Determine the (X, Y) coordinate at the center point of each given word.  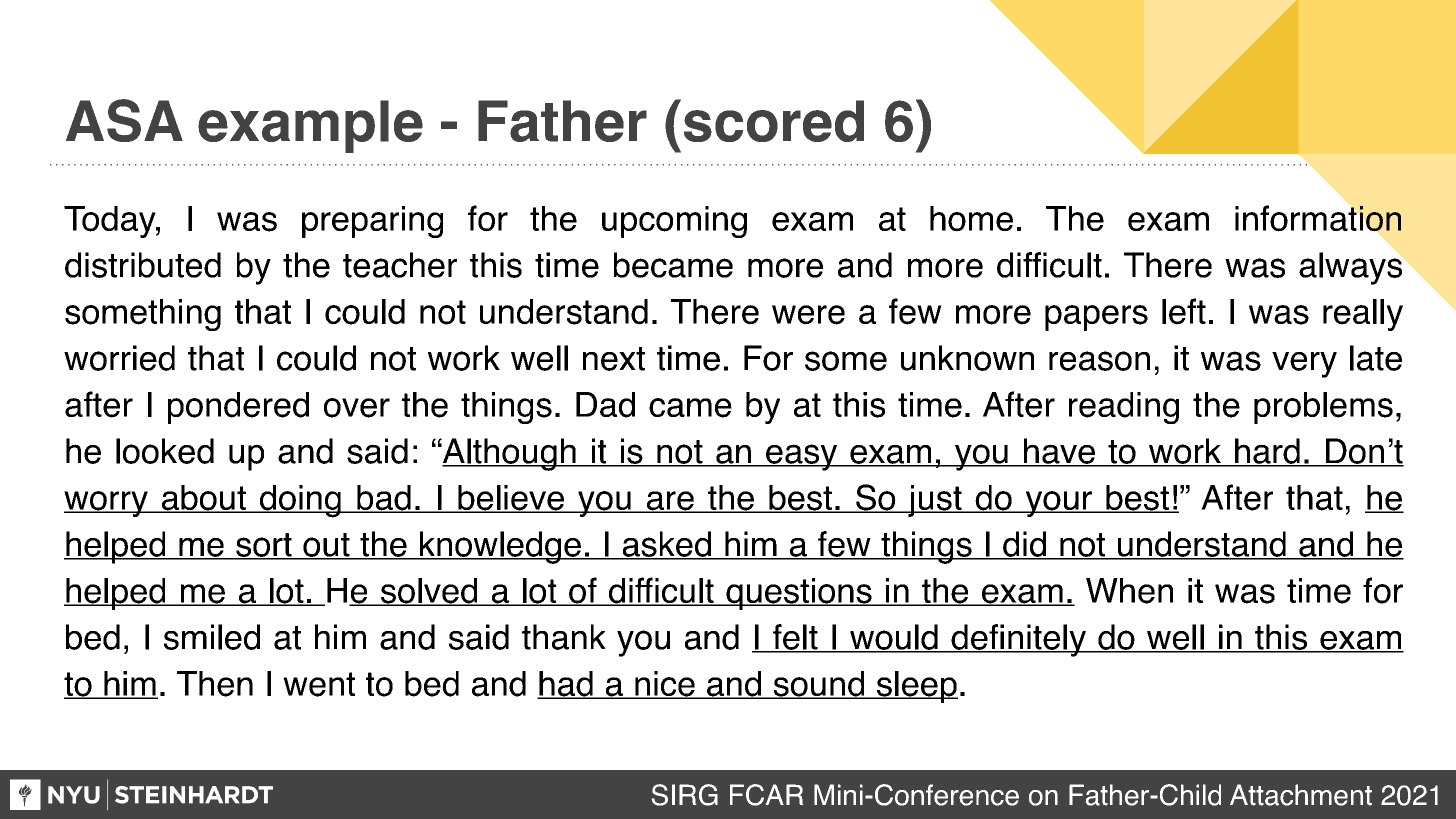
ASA (124, 120)
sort (264, 546)
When (1129, 591)
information (1318, 218)
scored (774, 121)
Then (215, 684)
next (614, 359)
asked (666, 545)
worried (119, 358)
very (1304, 365)
